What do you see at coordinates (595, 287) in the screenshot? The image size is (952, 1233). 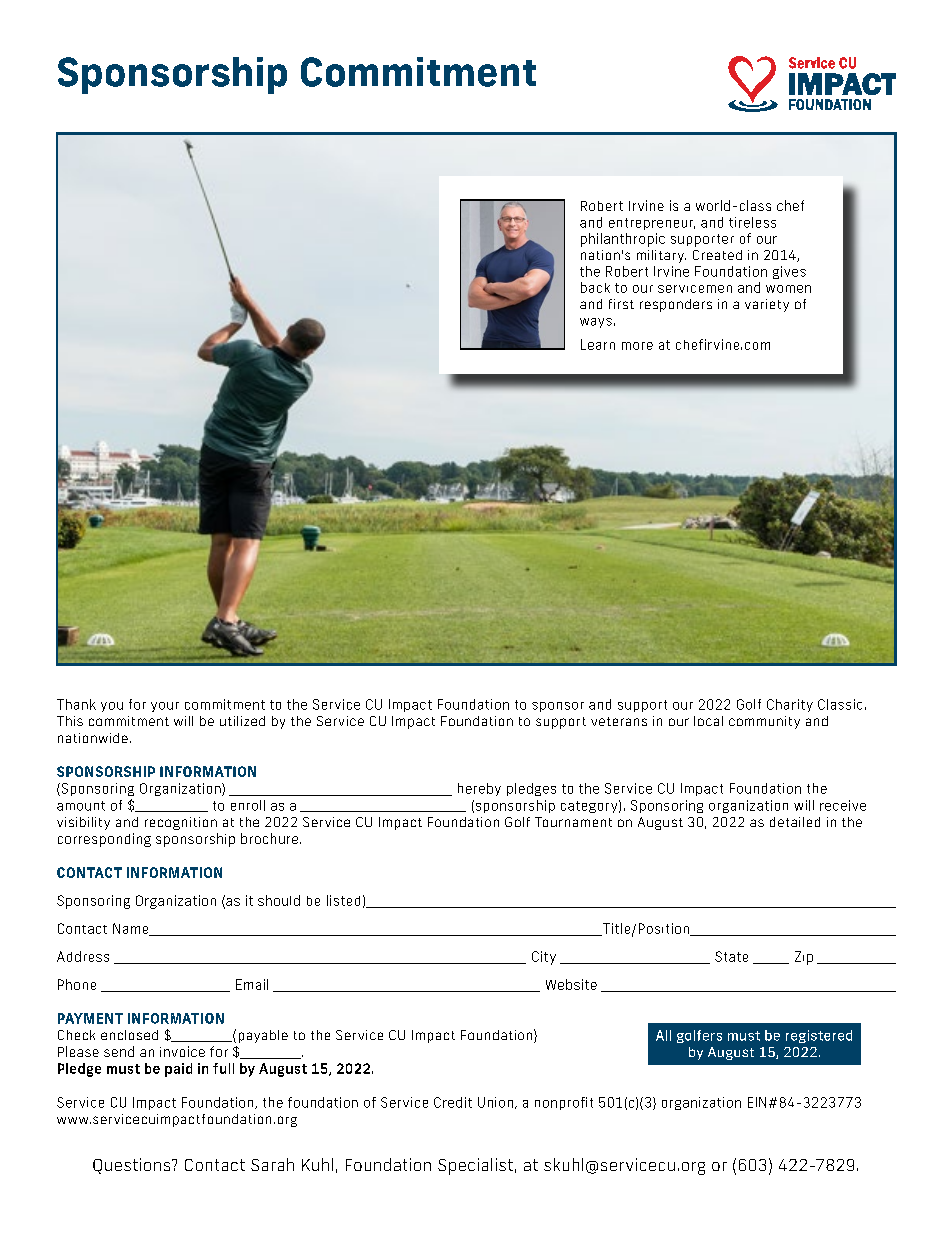 I see `back` at bounding box center [595, 287].
